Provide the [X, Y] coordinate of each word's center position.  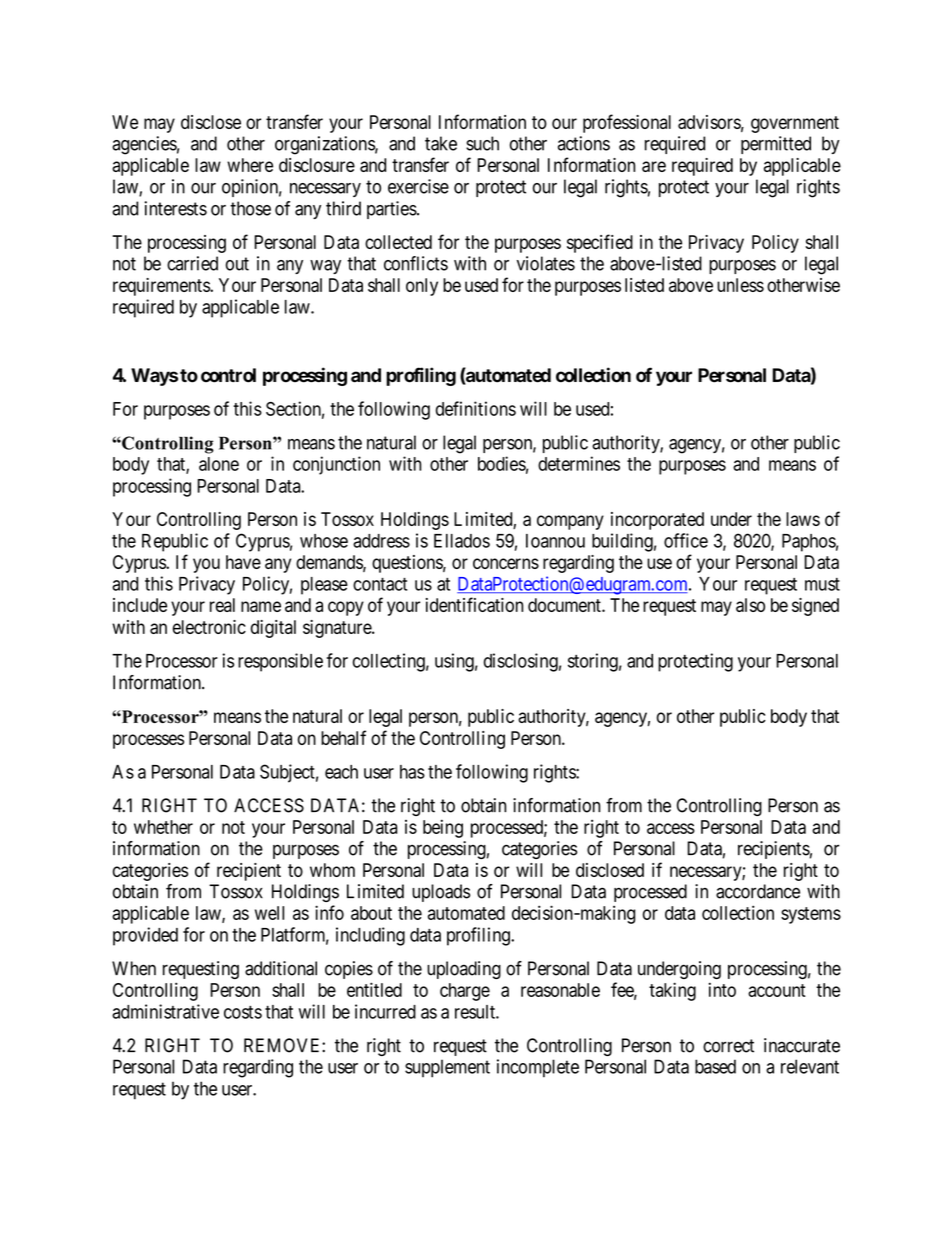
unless [740, 285]
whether [163, 827]
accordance [758, 891]
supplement [447, 1069]
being [443, 828]
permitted [776, 145]
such [482, 143]
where [250, 165]
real [222, 605]
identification [474, 604]
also [750, 605]
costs [243, 1012]
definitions [476, 408]
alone [219, 464]
